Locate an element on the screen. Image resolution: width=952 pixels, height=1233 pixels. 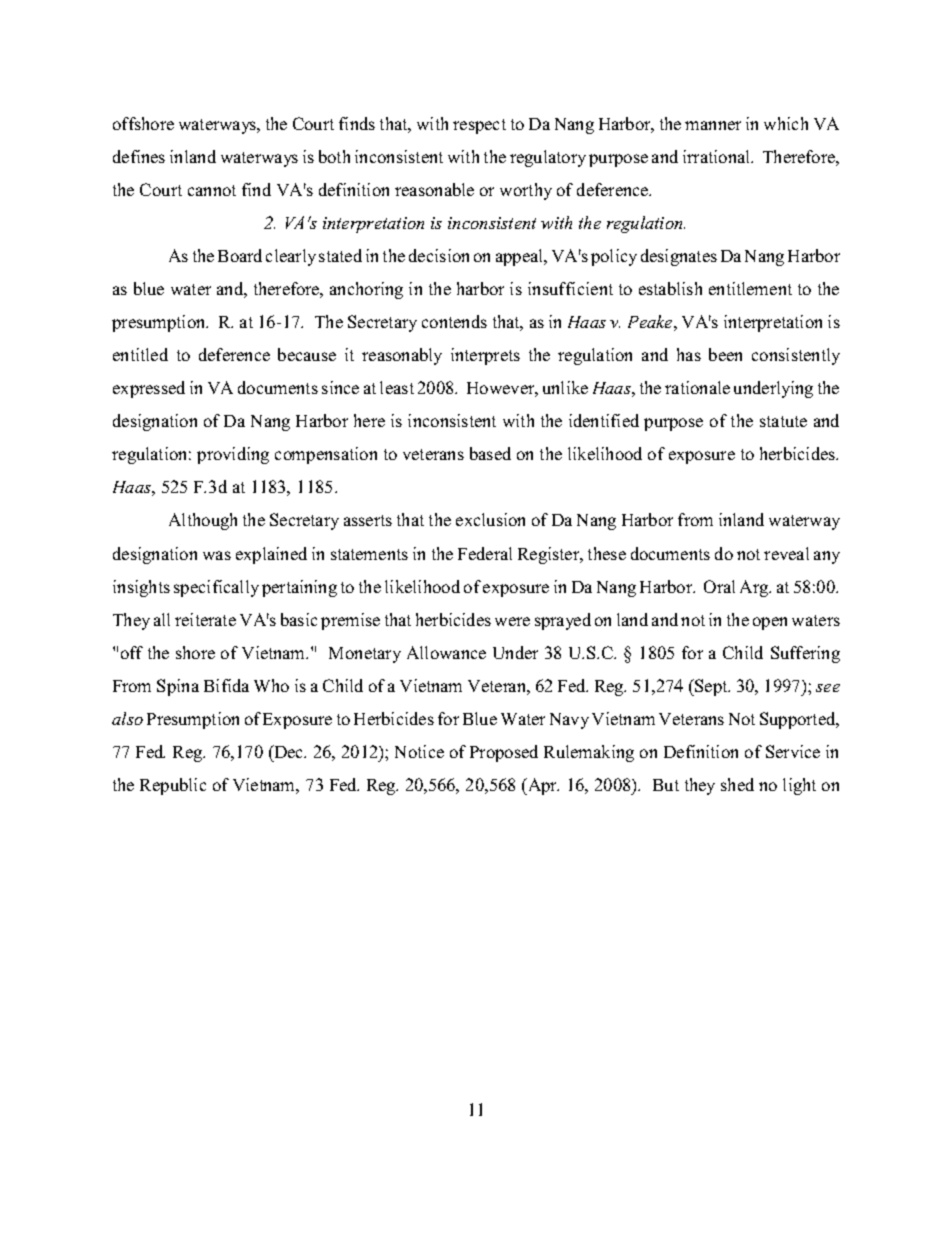
shed is located at coordinates (737, 784).
